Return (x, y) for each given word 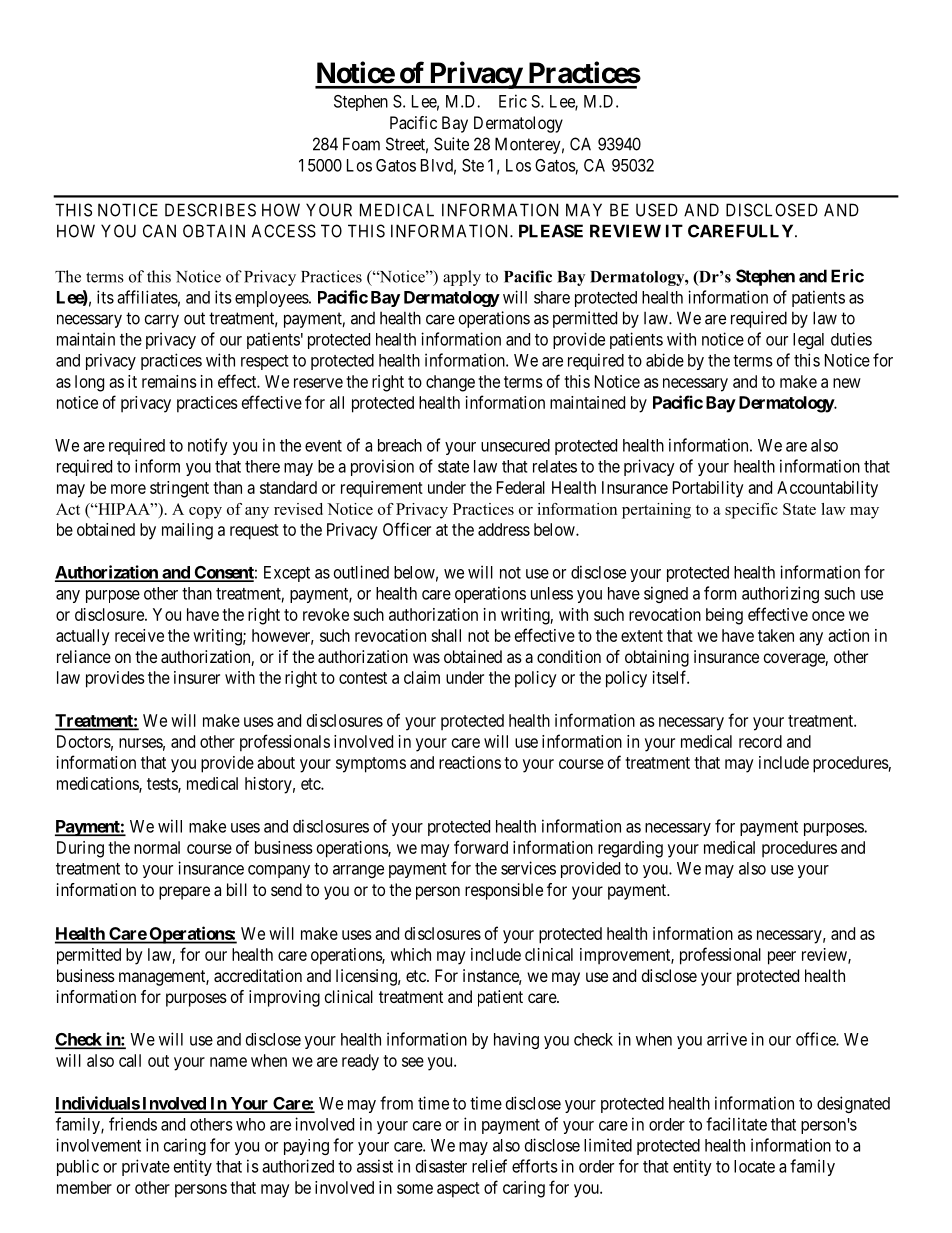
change (450, 383)
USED (657, 210)
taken (776, 635)
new (847, 383)
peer (782, 958)
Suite (451, 144)
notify (208, 446)
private (146, 1167)
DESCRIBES (210, 210)
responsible (504, 891)
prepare (184, 893)
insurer (197, 677)
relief (489, 1166)
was (426, 658)
